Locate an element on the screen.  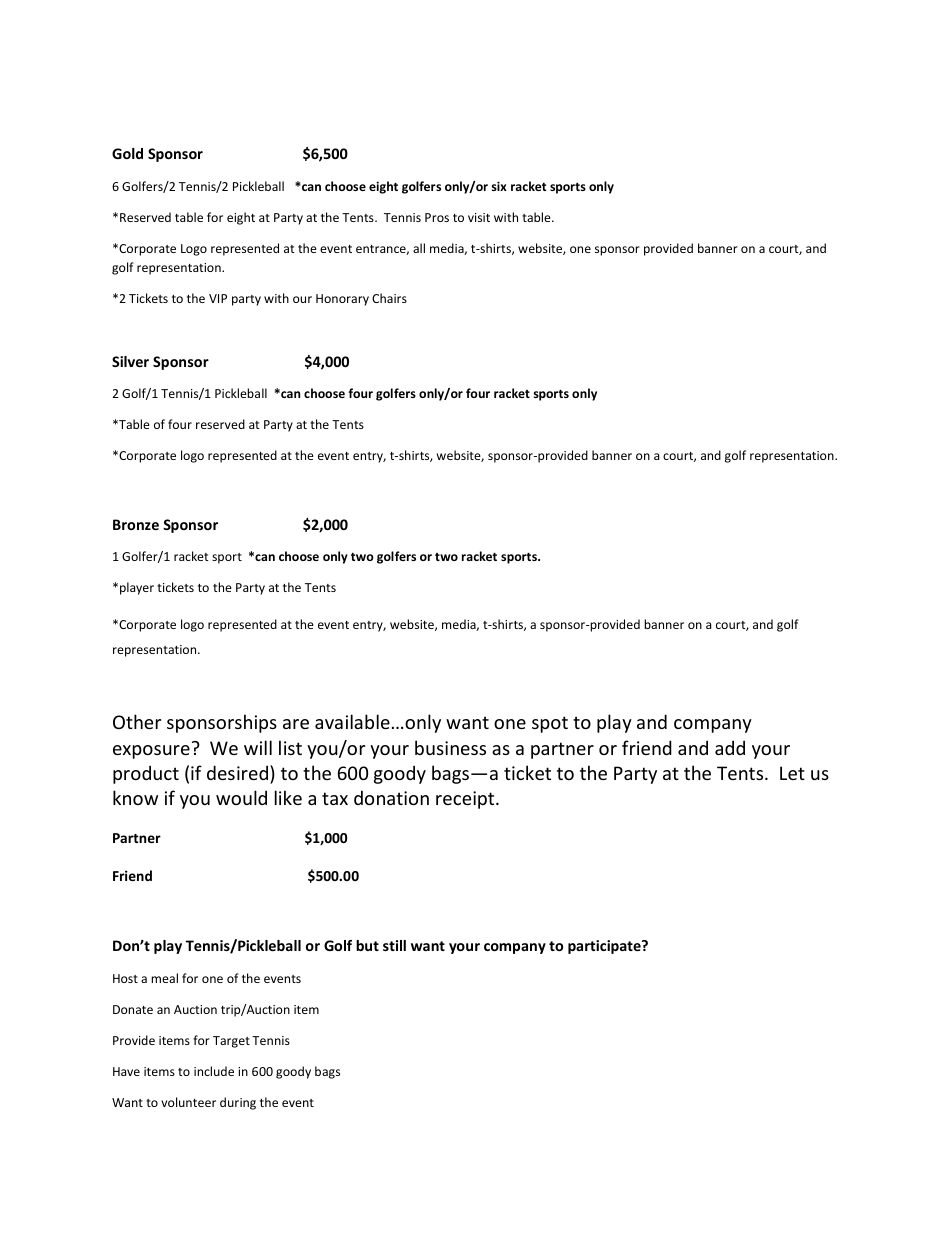
visit is located at coordinates (479, 217).
